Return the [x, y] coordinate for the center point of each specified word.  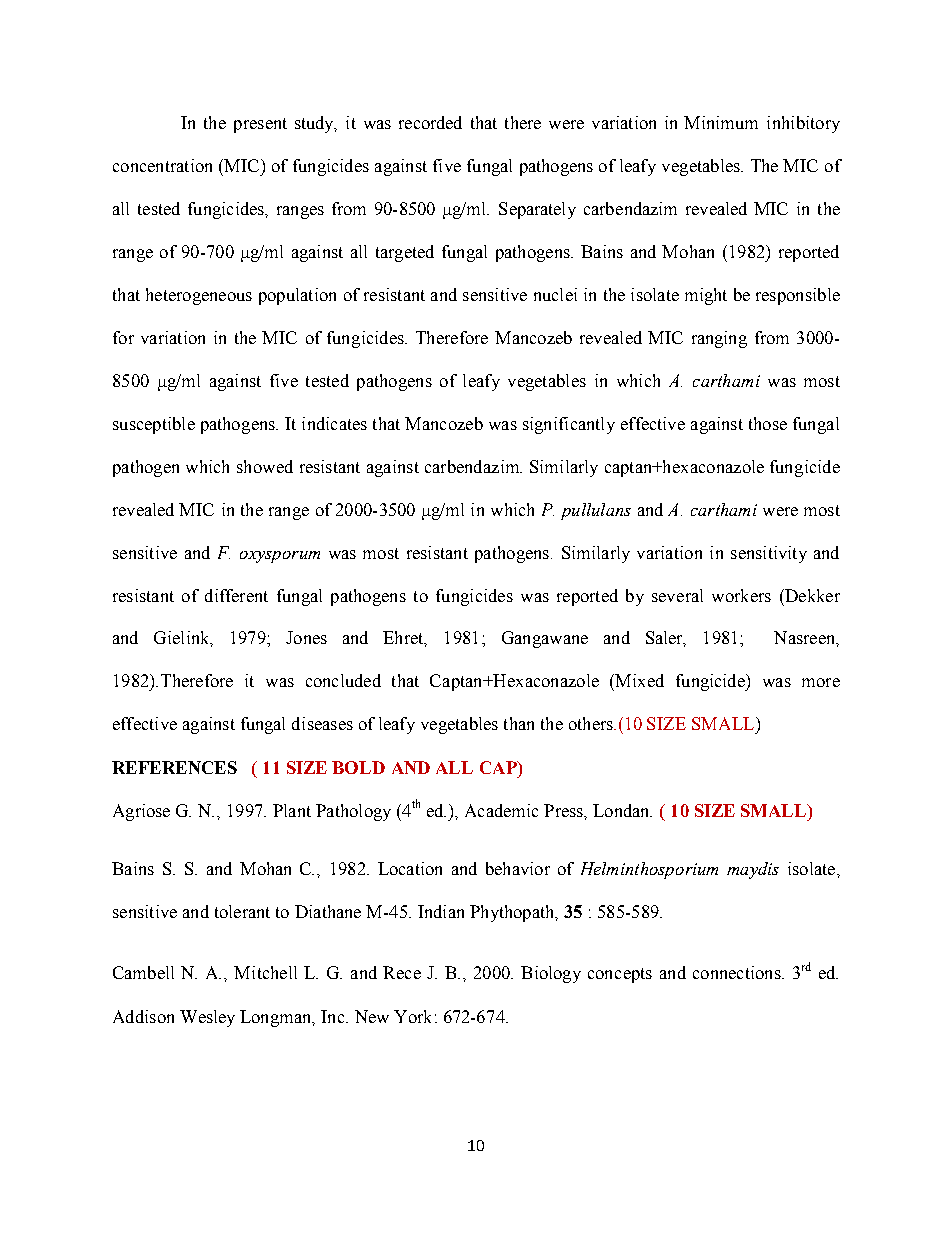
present [260, 125]
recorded [430, 122]
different [236, 595]
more [821, 682]
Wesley [207, 1018]
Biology [551, 974]
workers [741, 595]
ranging [719, 339]
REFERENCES [174, 767]
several [677, 595]
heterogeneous [199, 296]
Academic [501, 810]
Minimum [721, 122]
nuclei [555, 294]
